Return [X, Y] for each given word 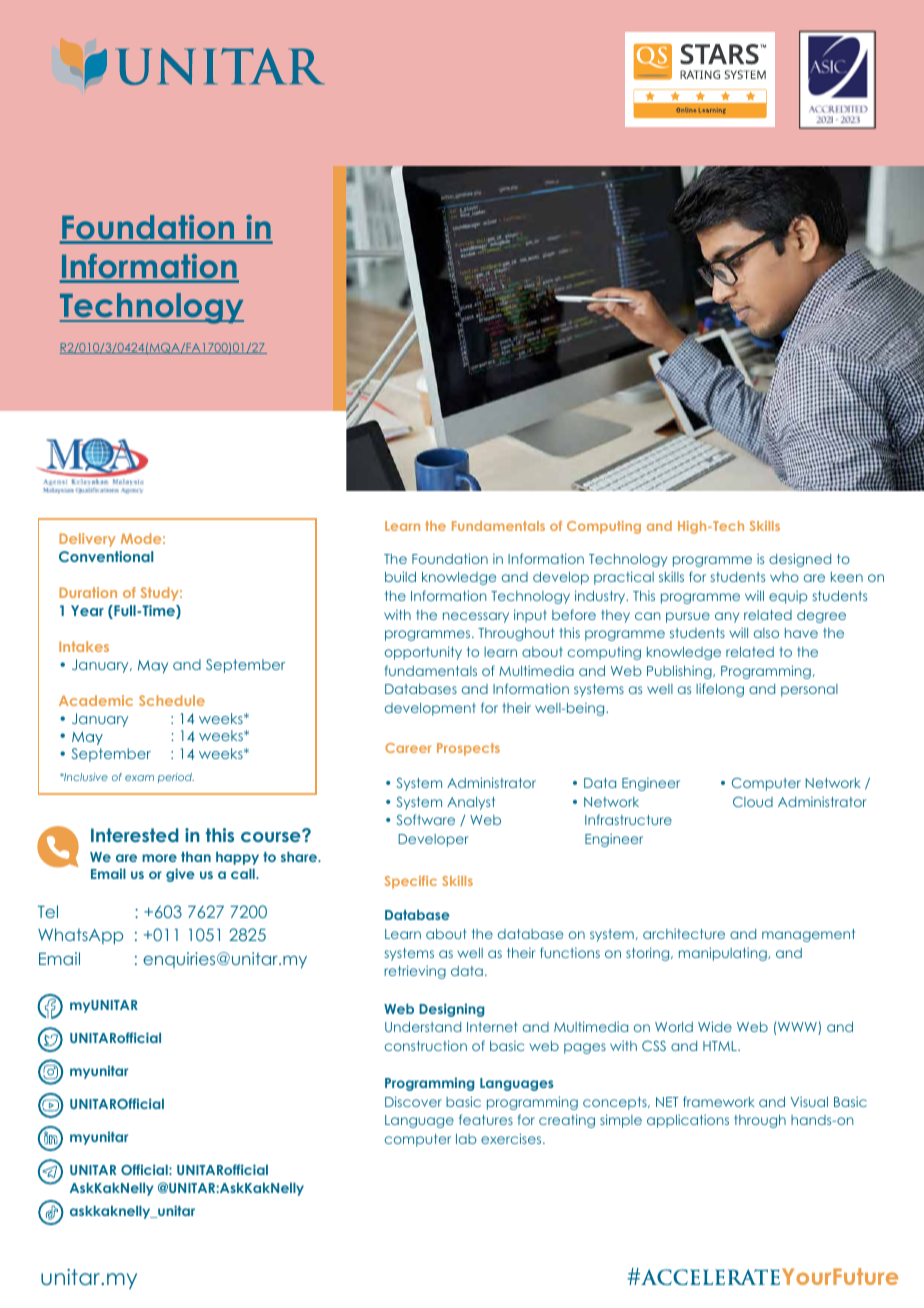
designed [800, 560]
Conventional [106, 556]
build [400, 576]
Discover [413, 1101]
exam [139, 778]
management [808, 935]
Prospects [468, 749]
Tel [48, 911]
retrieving [415, 972]
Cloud [753, 802]
